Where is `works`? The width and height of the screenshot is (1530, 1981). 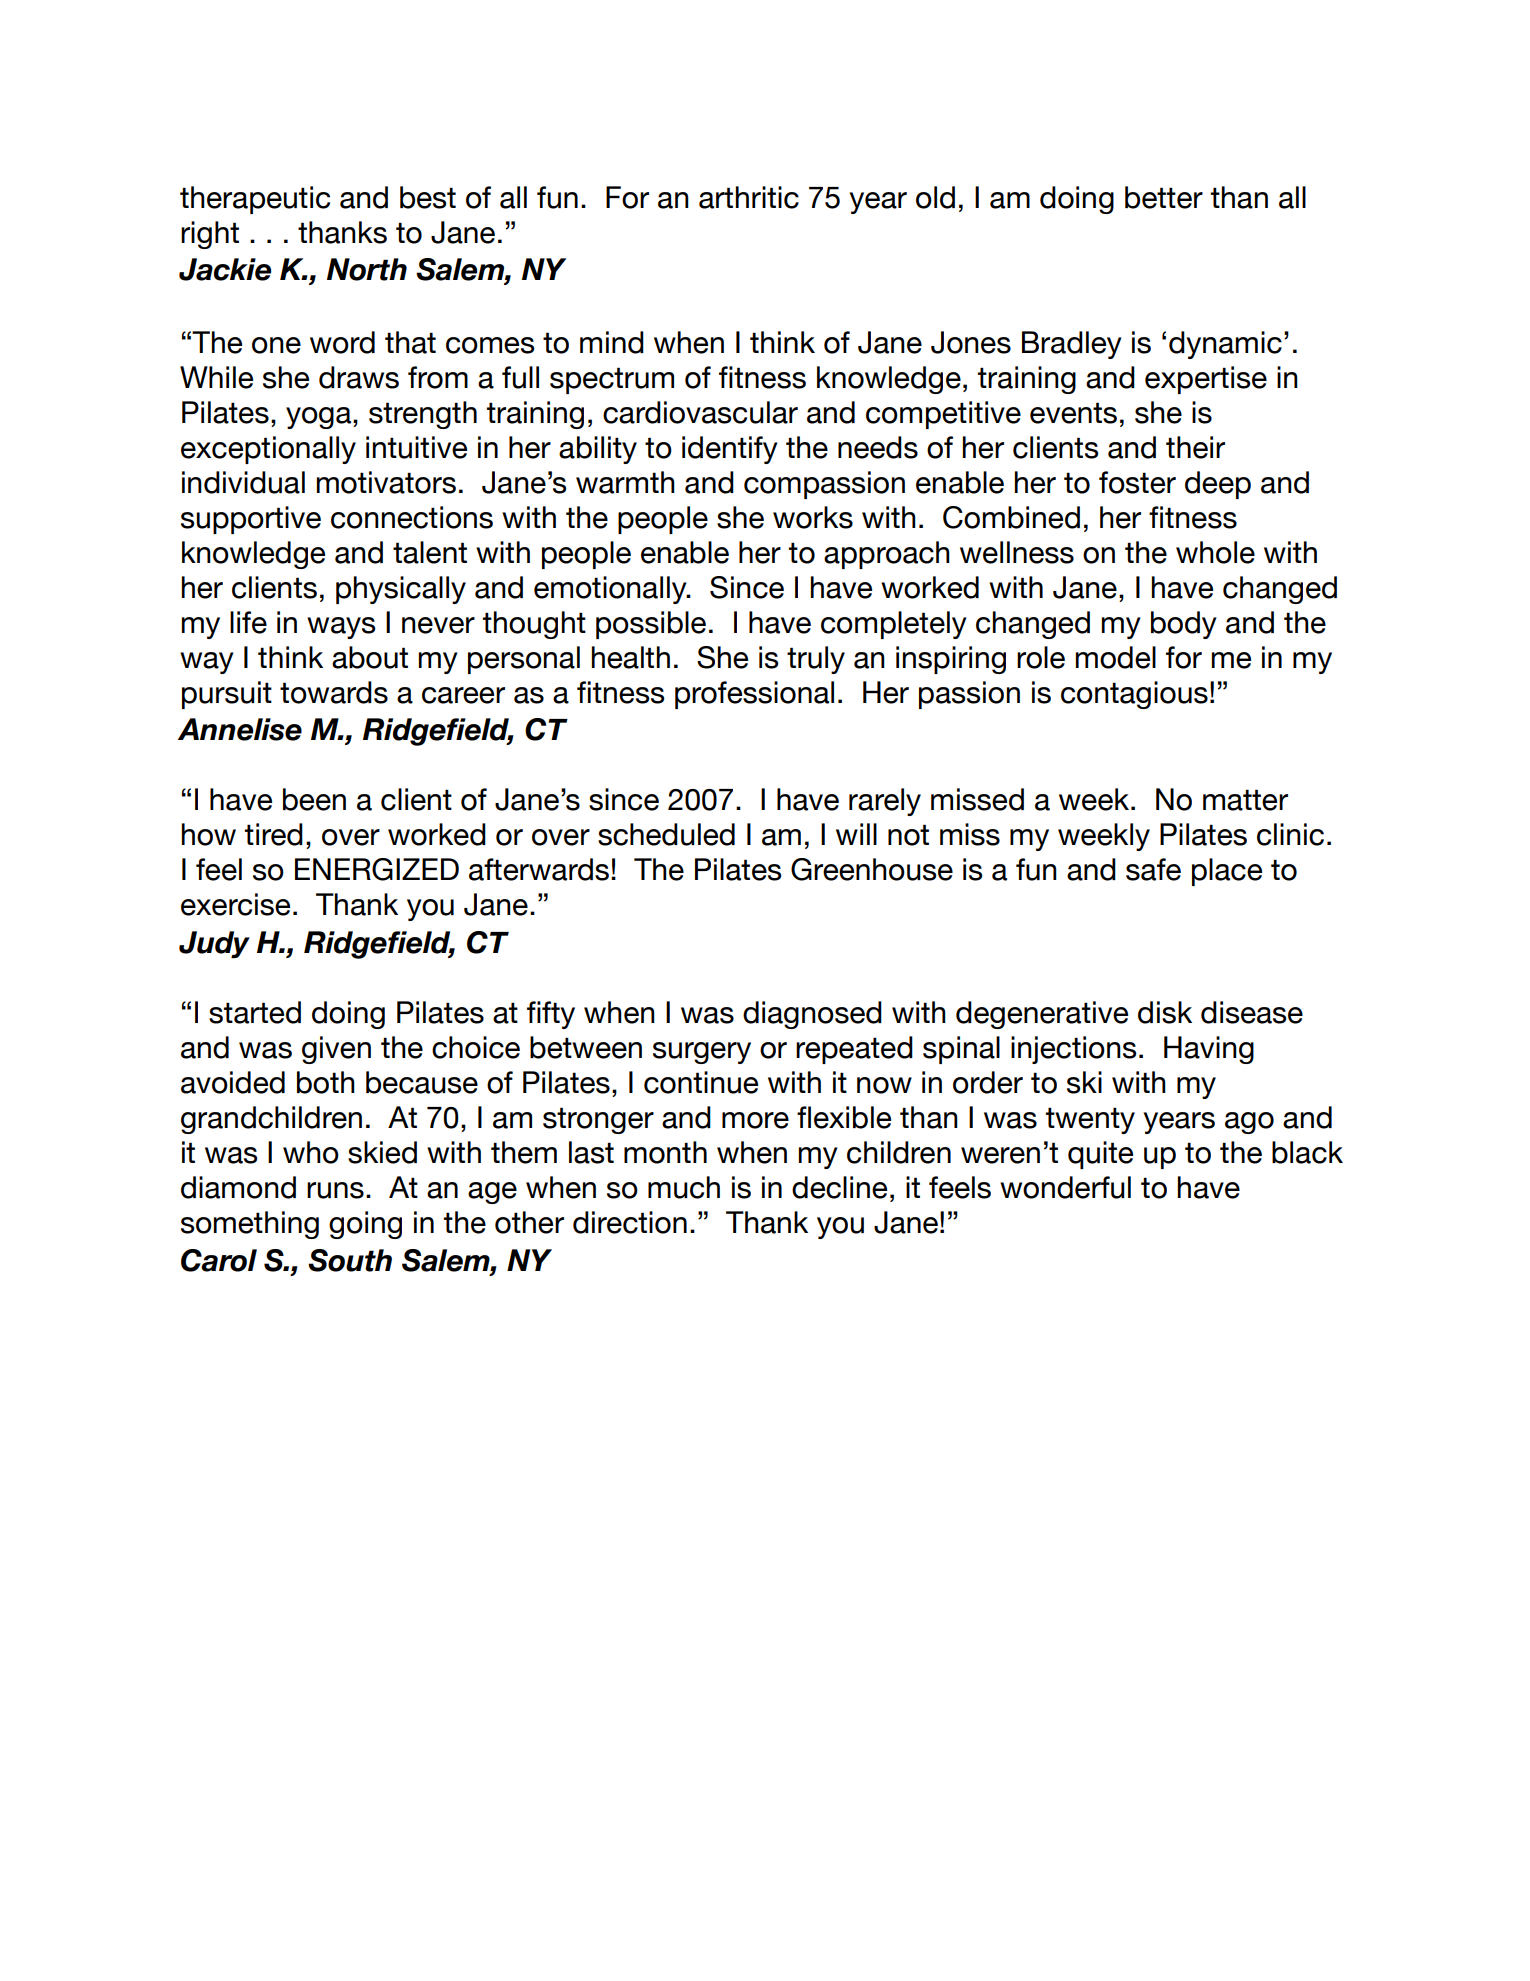 works is located at coordinates (813, 517).
